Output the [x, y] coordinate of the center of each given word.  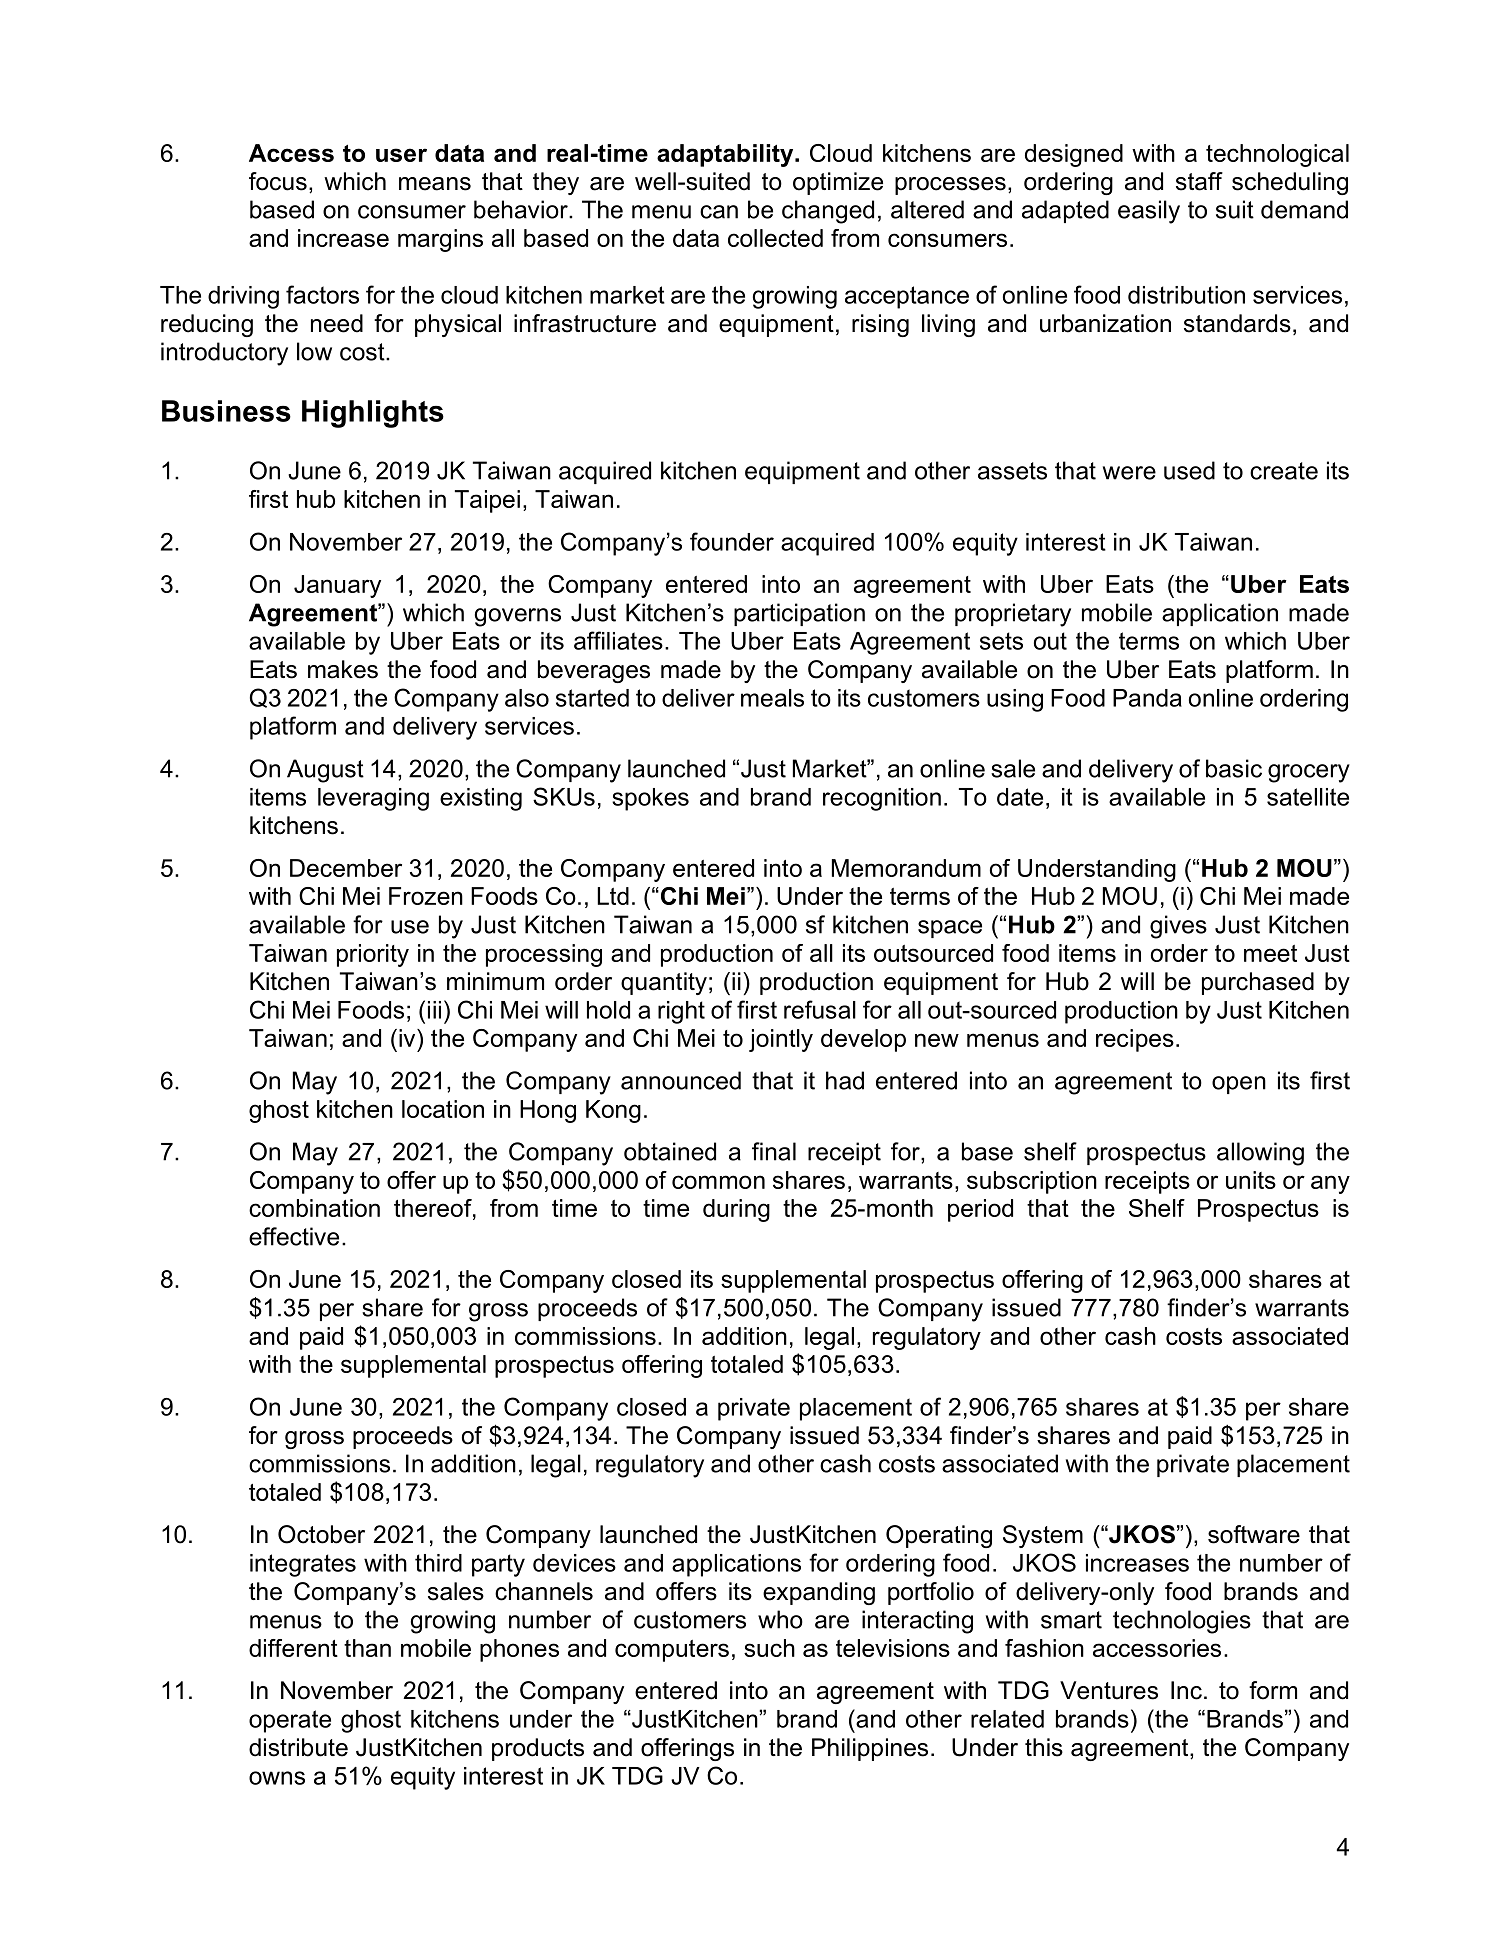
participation [799, 614]
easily [1149, 212]
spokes [650, 799]
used [1189, 470]
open [1239, 1085]
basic [1234, 768]
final [774, 1151]
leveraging [373, 799]
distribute [298, 1747]
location [443, 1109]
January [337, 586]
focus [278, 181]
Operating [939, 1536]
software [1254, 1534]
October [321, 1534]
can [719, 212]
